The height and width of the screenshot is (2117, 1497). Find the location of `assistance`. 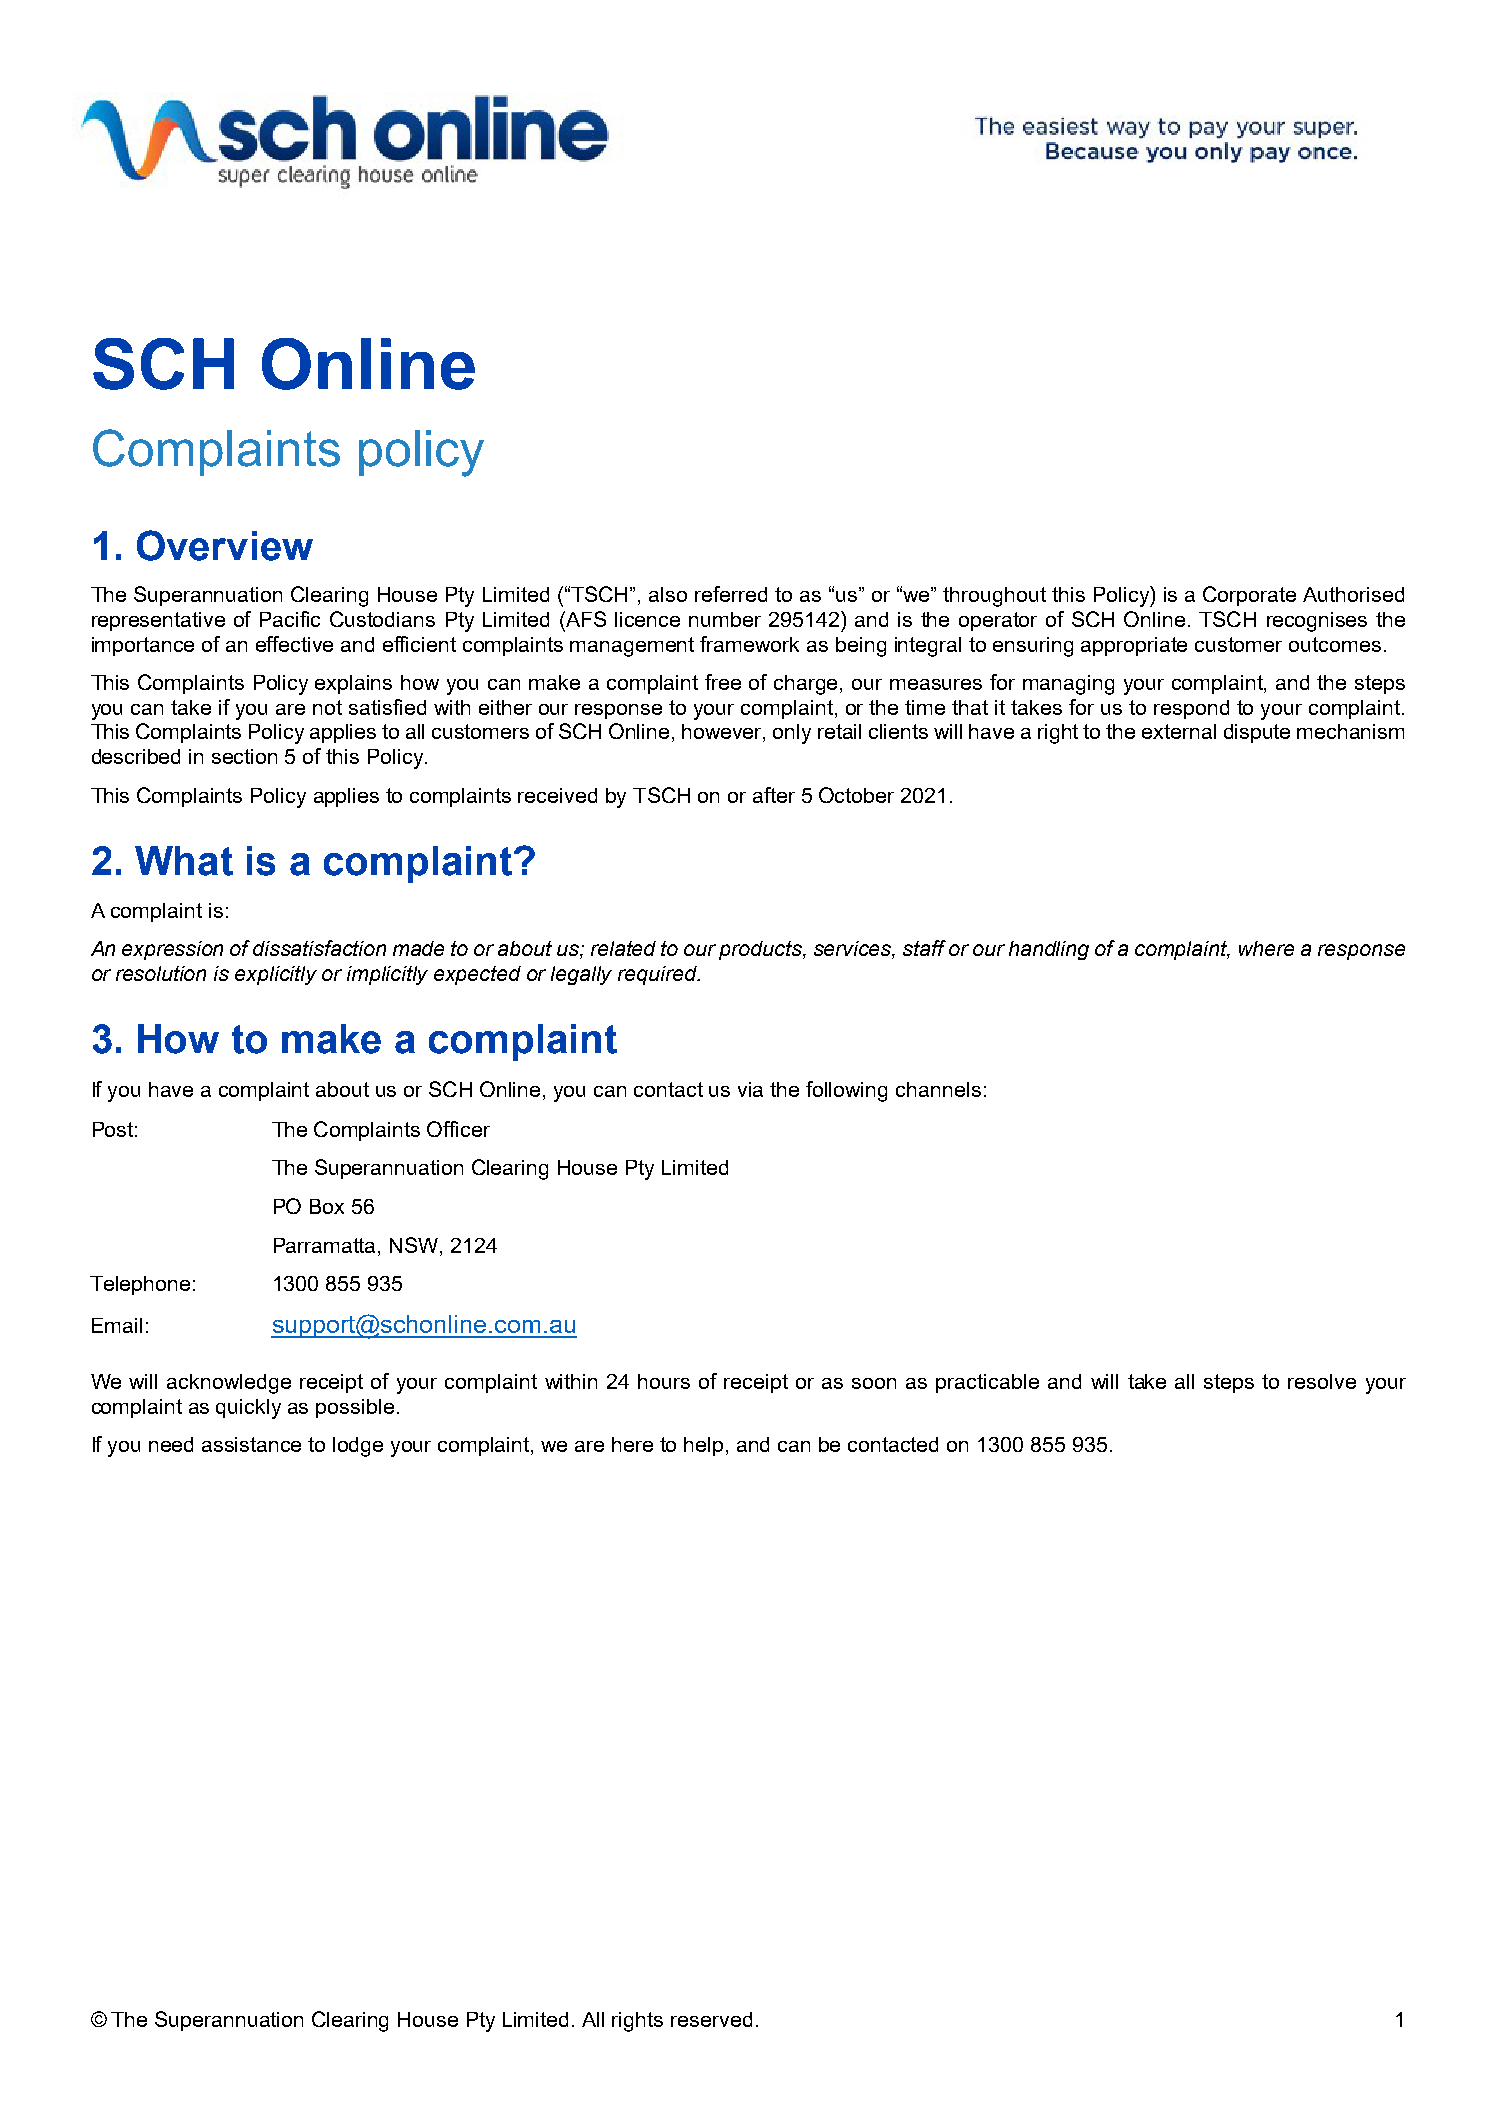

assistance is located at coordinates (251, 1444).
